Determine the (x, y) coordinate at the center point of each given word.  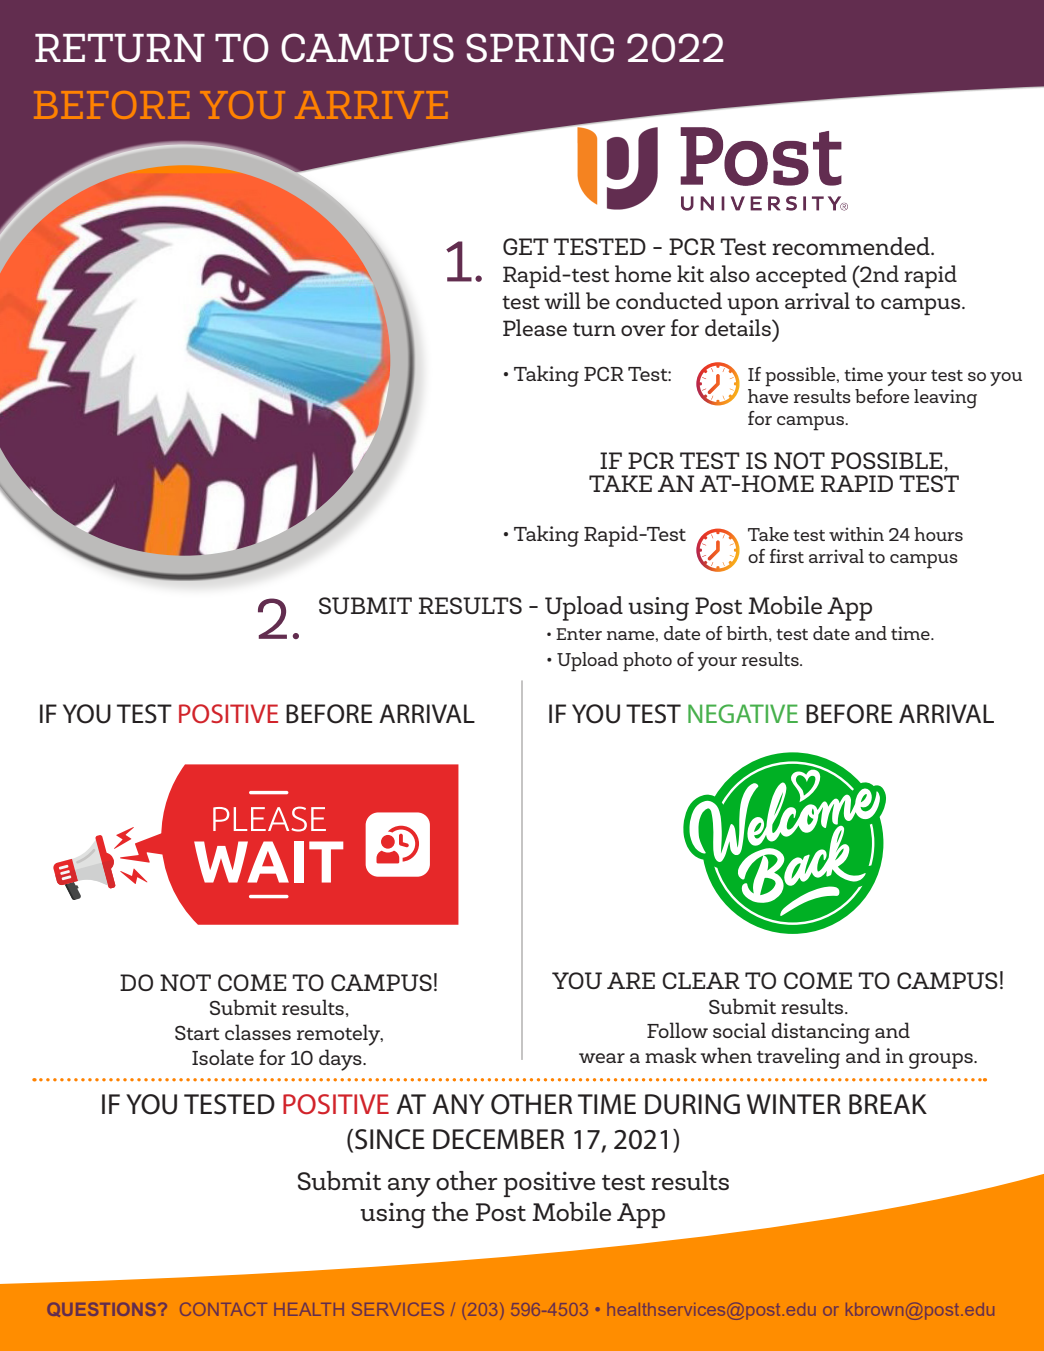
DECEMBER (498, 1139)
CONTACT (223, 1309)
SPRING (540, 48)
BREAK (888, 1104)
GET (526, 246)
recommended (852, 246)
